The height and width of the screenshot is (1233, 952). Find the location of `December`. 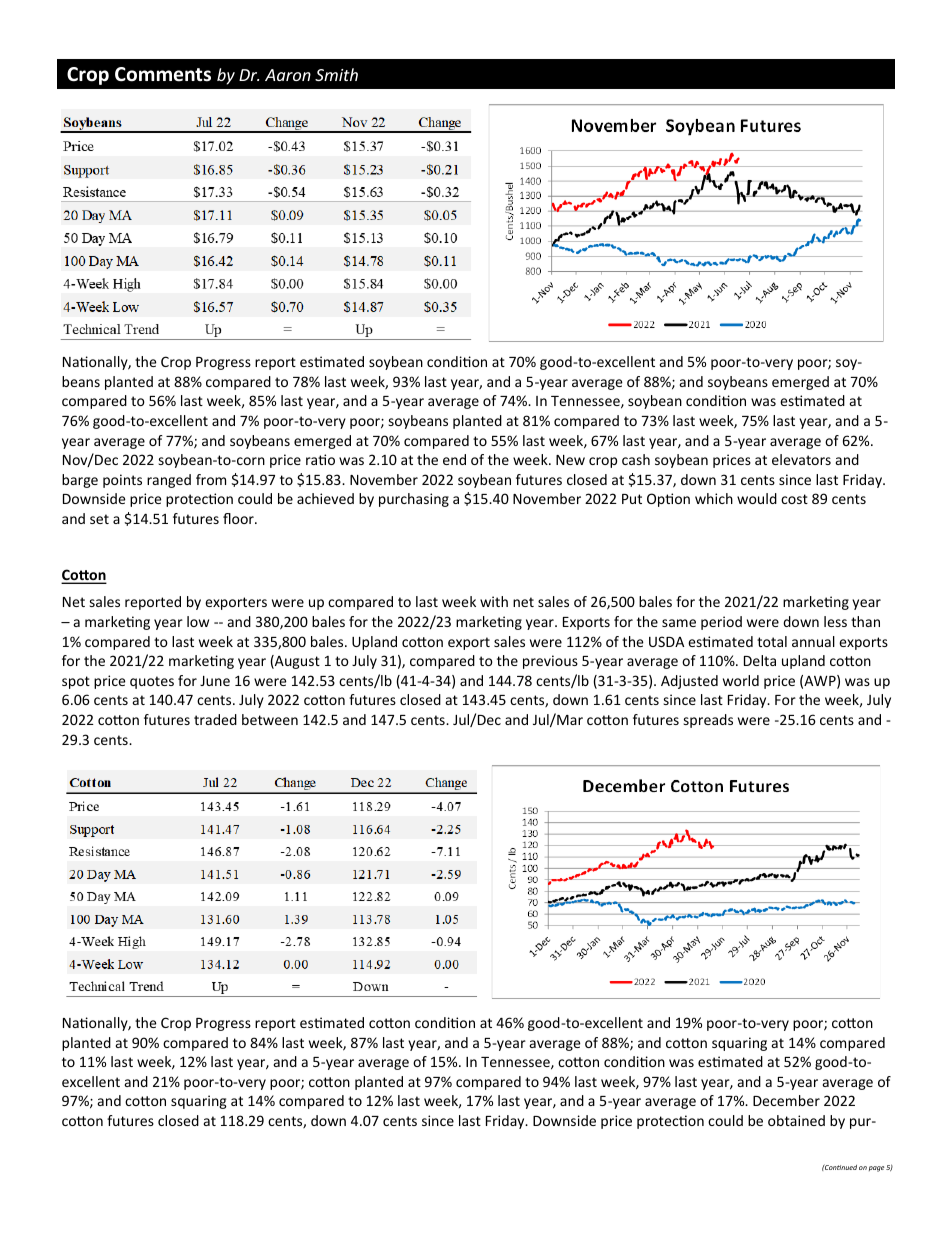

December is located at coordinates (786, 1100).
